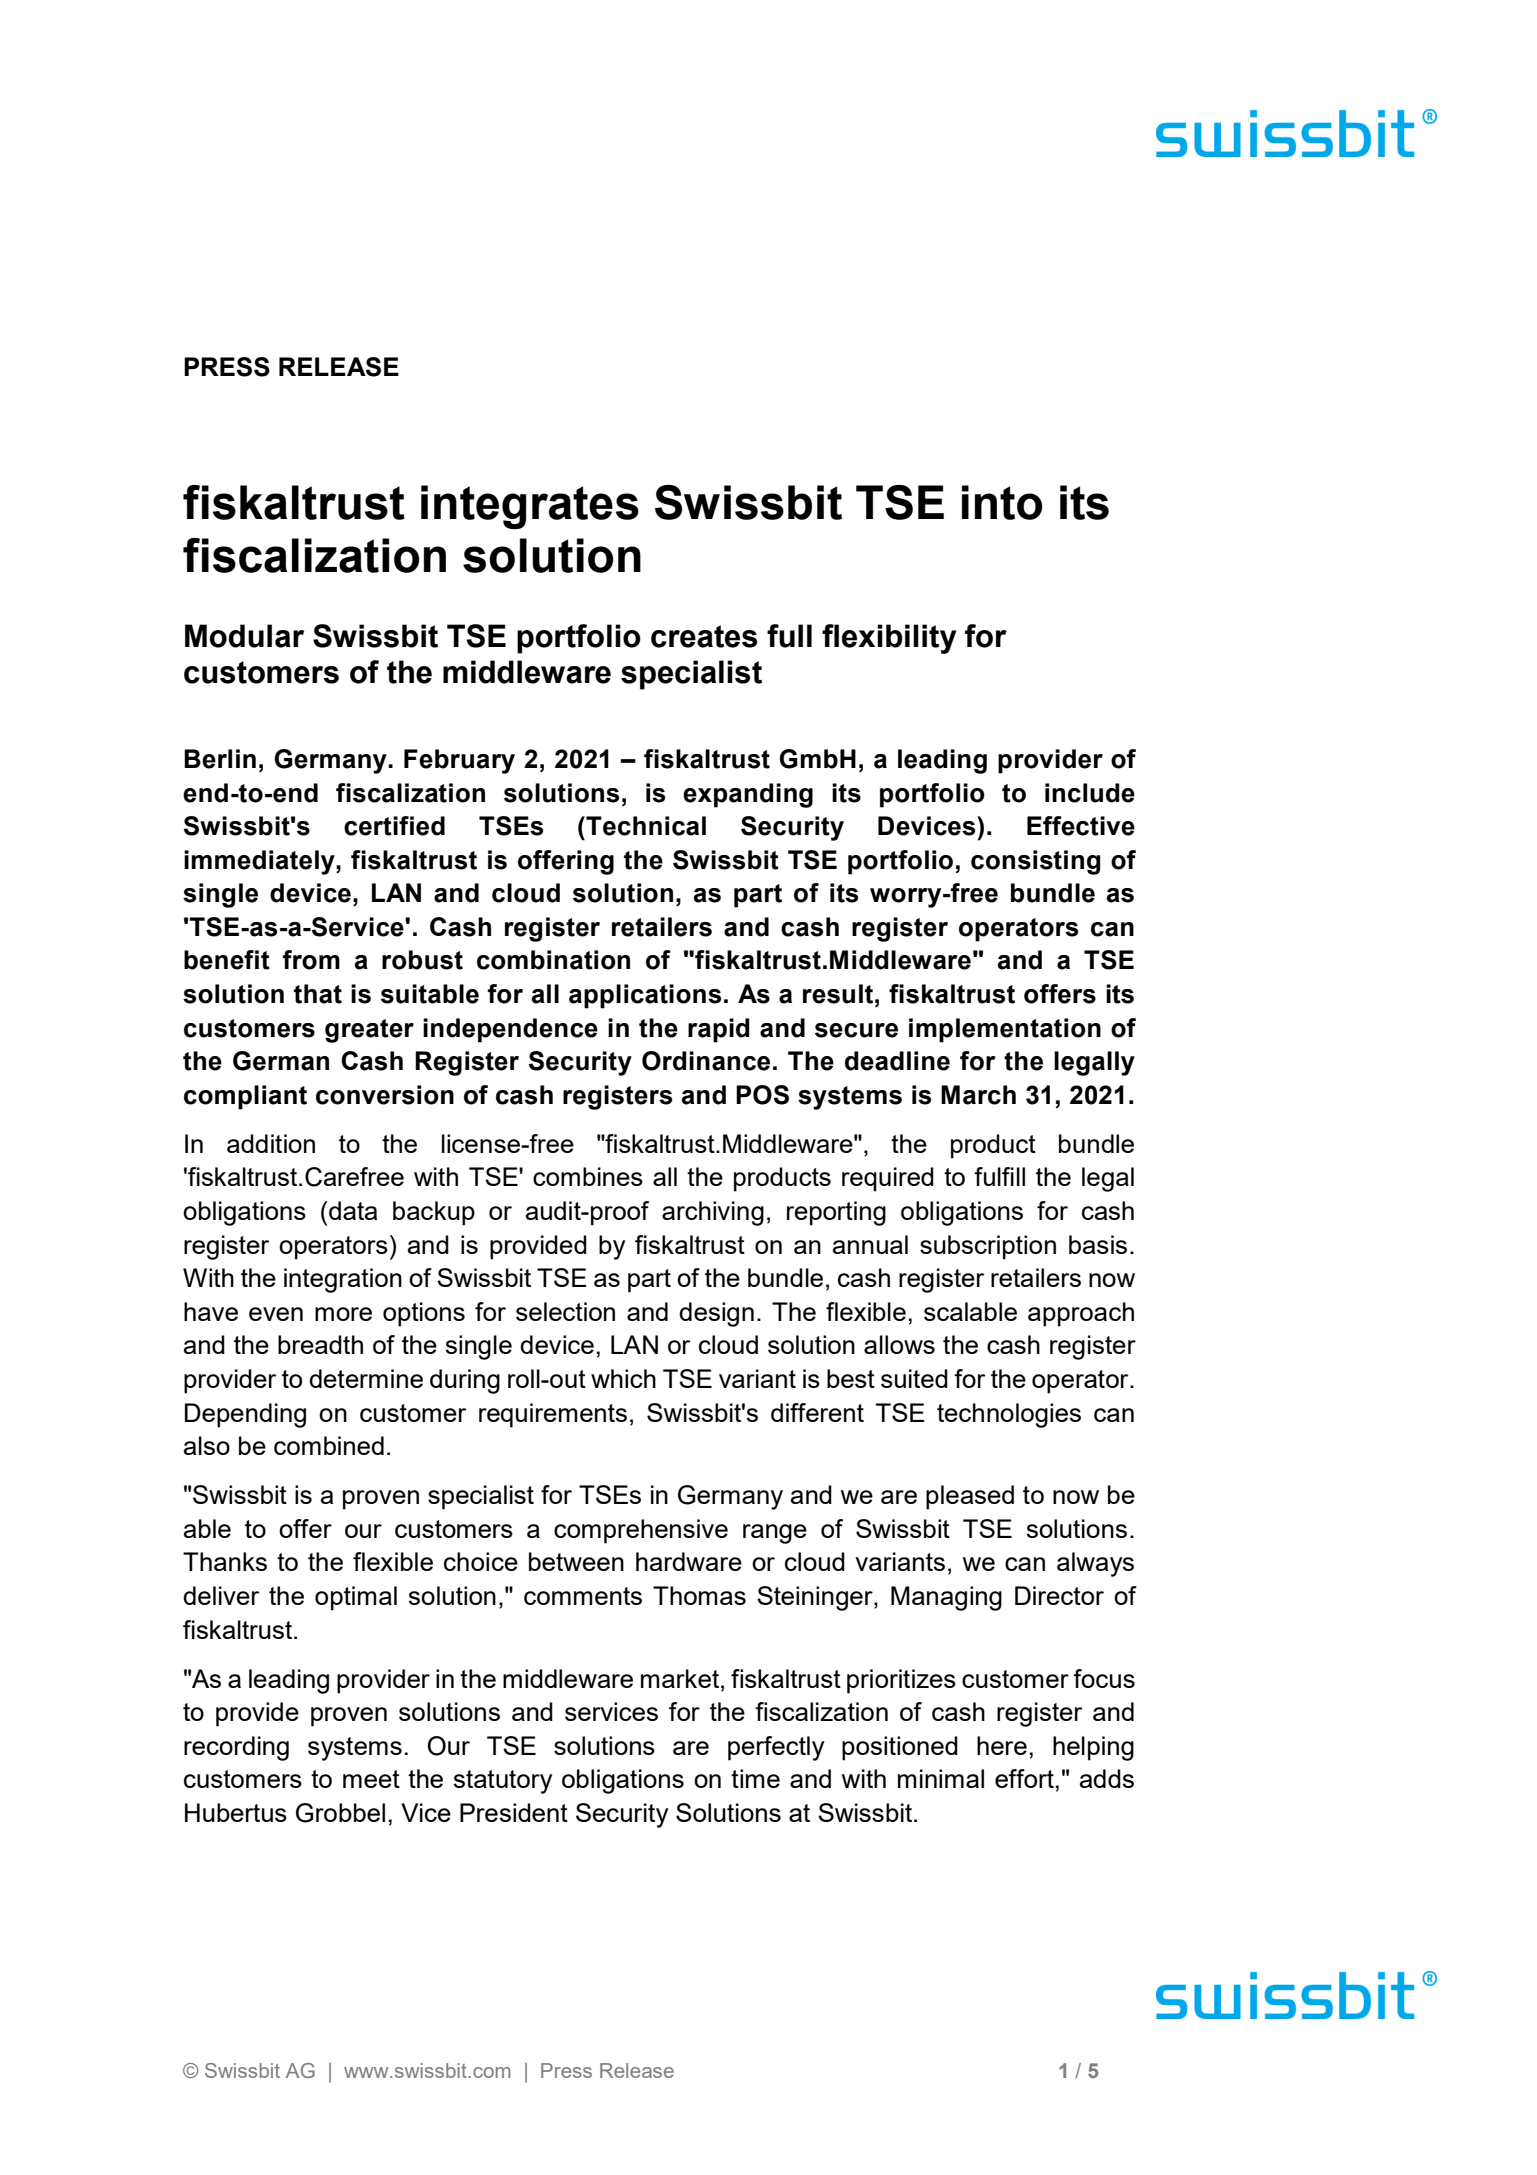 This document has height=2175, width=1537. I want to click on consisting, so click(1035, 862).
